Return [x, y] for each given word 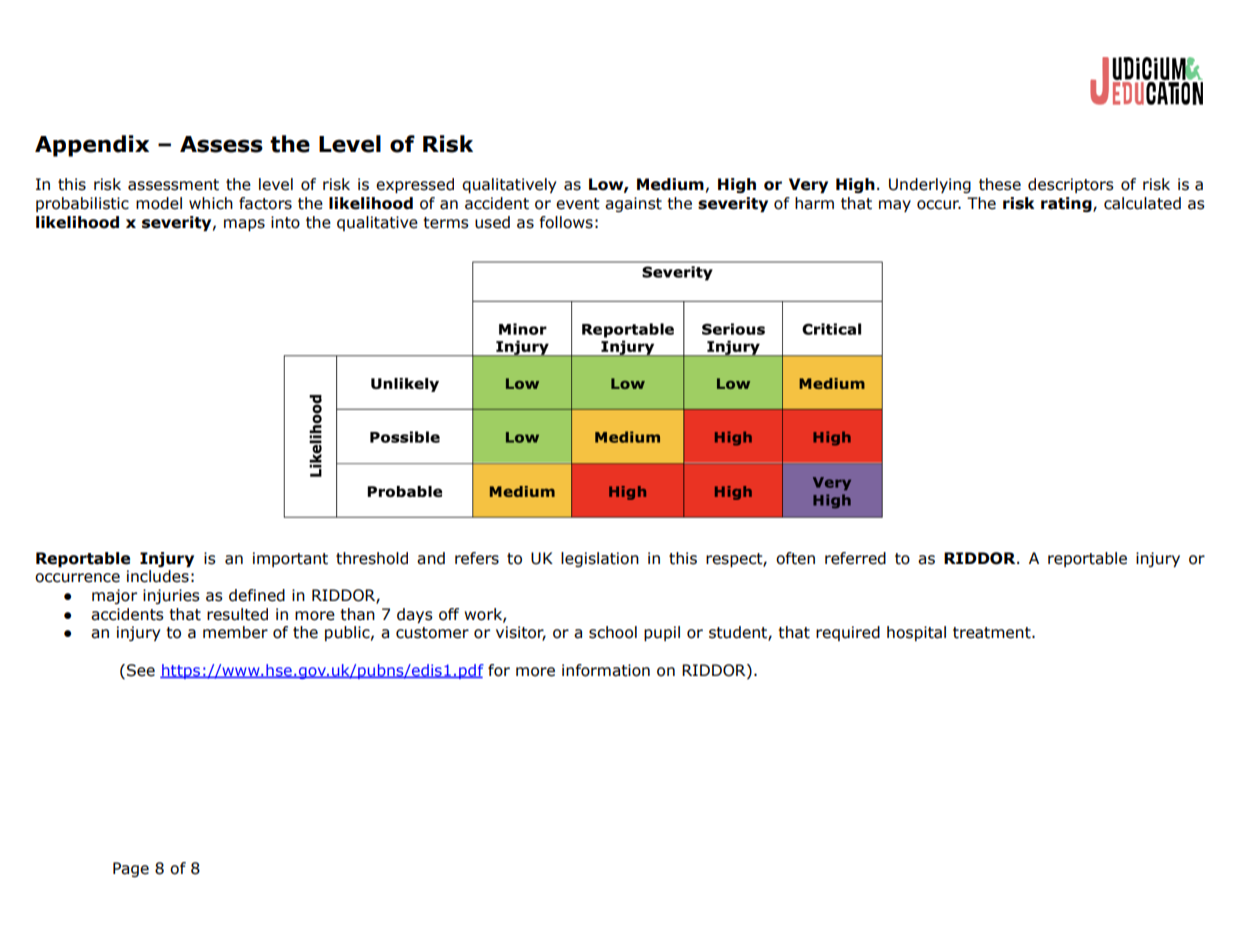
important [290, 559]
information [606, 670]
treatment [993, 633]
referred [855, 558]
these [1000, 184]
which [211, 203]
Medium [670, 184]
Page [131, 869]
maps [244, 225]
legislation [600, 559]
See [141, 670]
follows [566, 222]
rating [1067, 204]
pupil [662, 633]
